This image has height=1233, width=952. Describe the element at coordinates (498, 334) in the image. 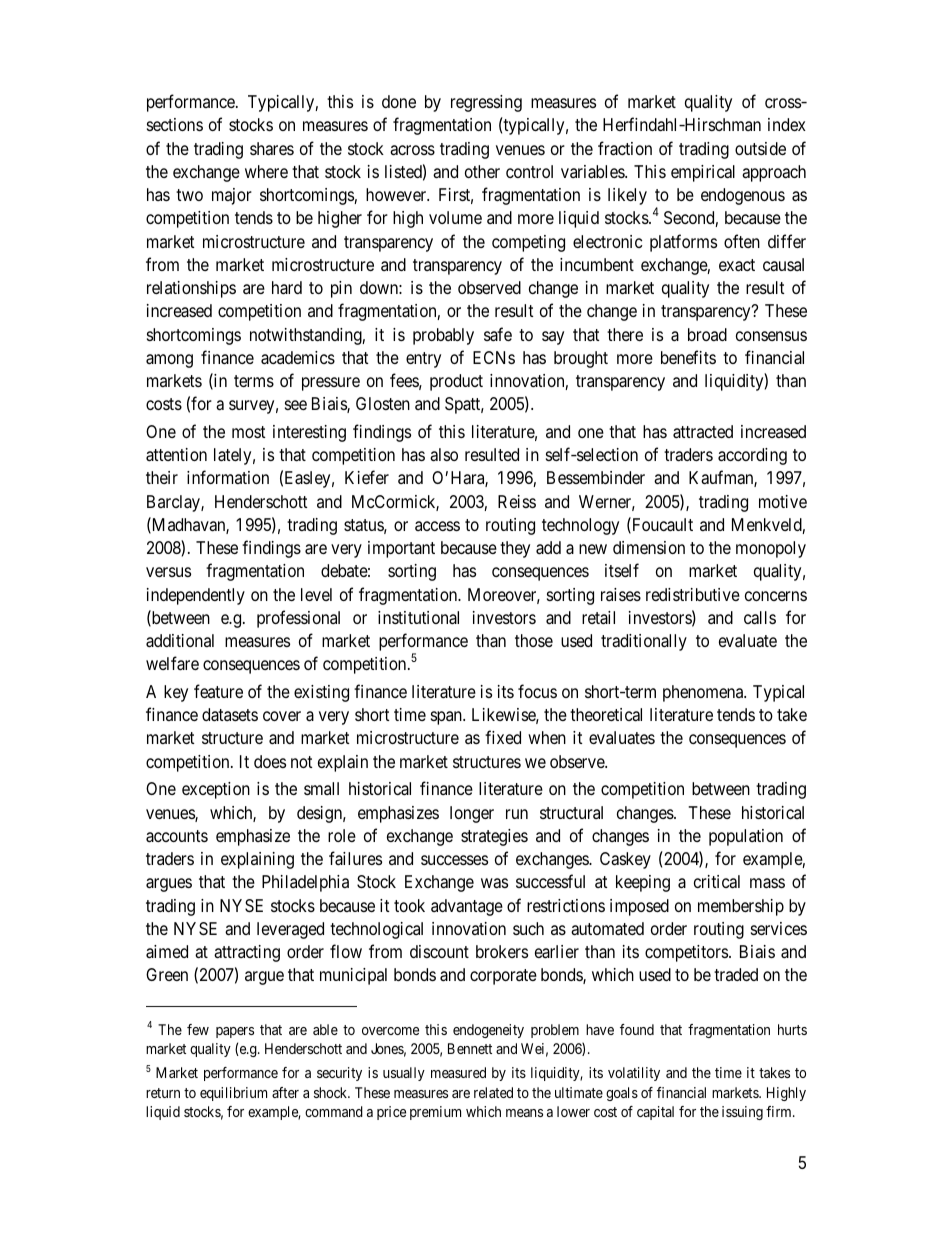

I see `safe` at that location.
